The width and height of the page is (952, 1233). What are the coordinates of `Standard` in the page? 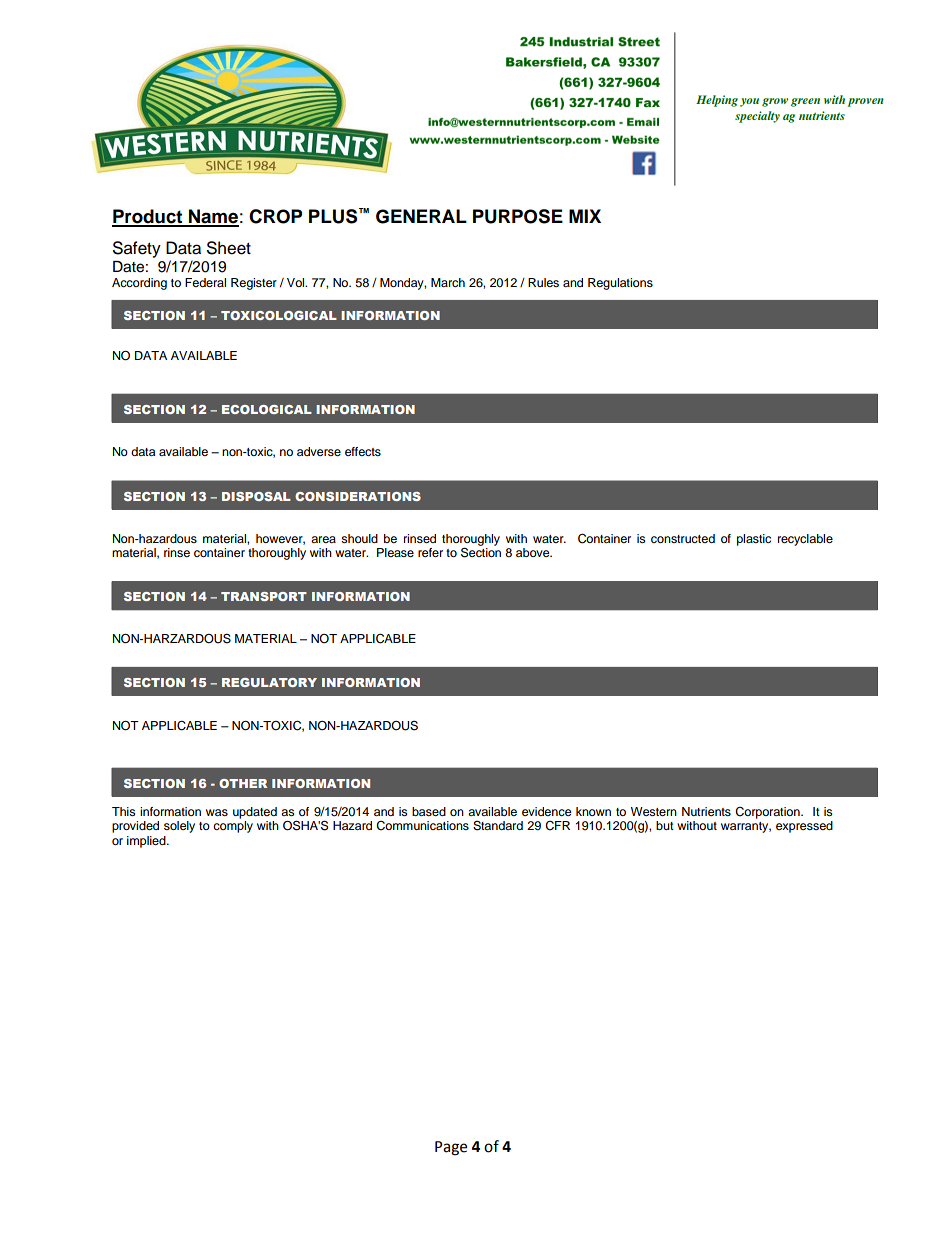 It's located at (498, 826).
